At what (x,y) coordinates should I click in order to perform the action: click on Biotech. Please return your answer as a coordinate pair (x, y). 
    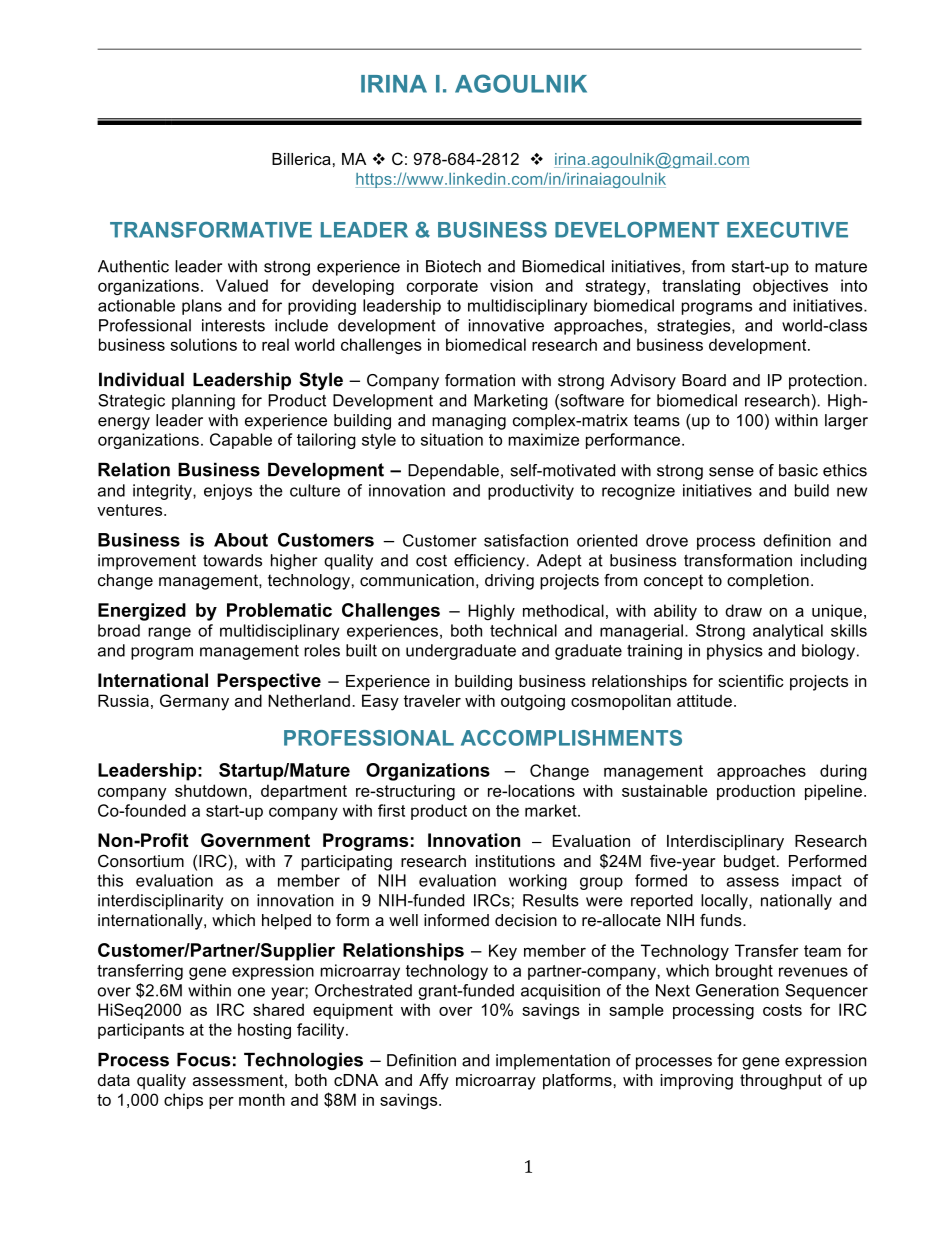
    Looking at the image, I should click on (453, 266).
